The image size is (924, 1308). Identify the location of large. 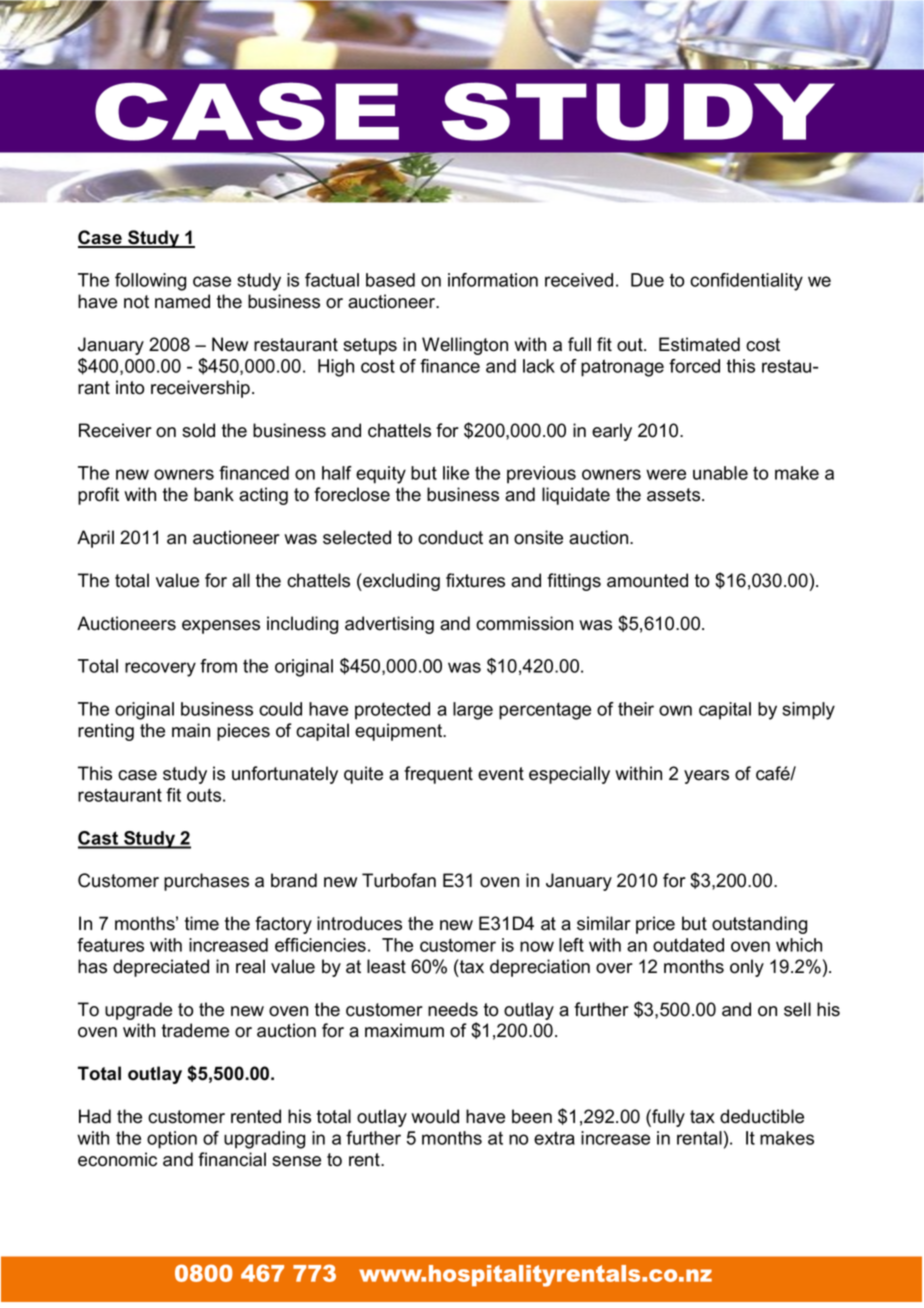
(473, 711).
